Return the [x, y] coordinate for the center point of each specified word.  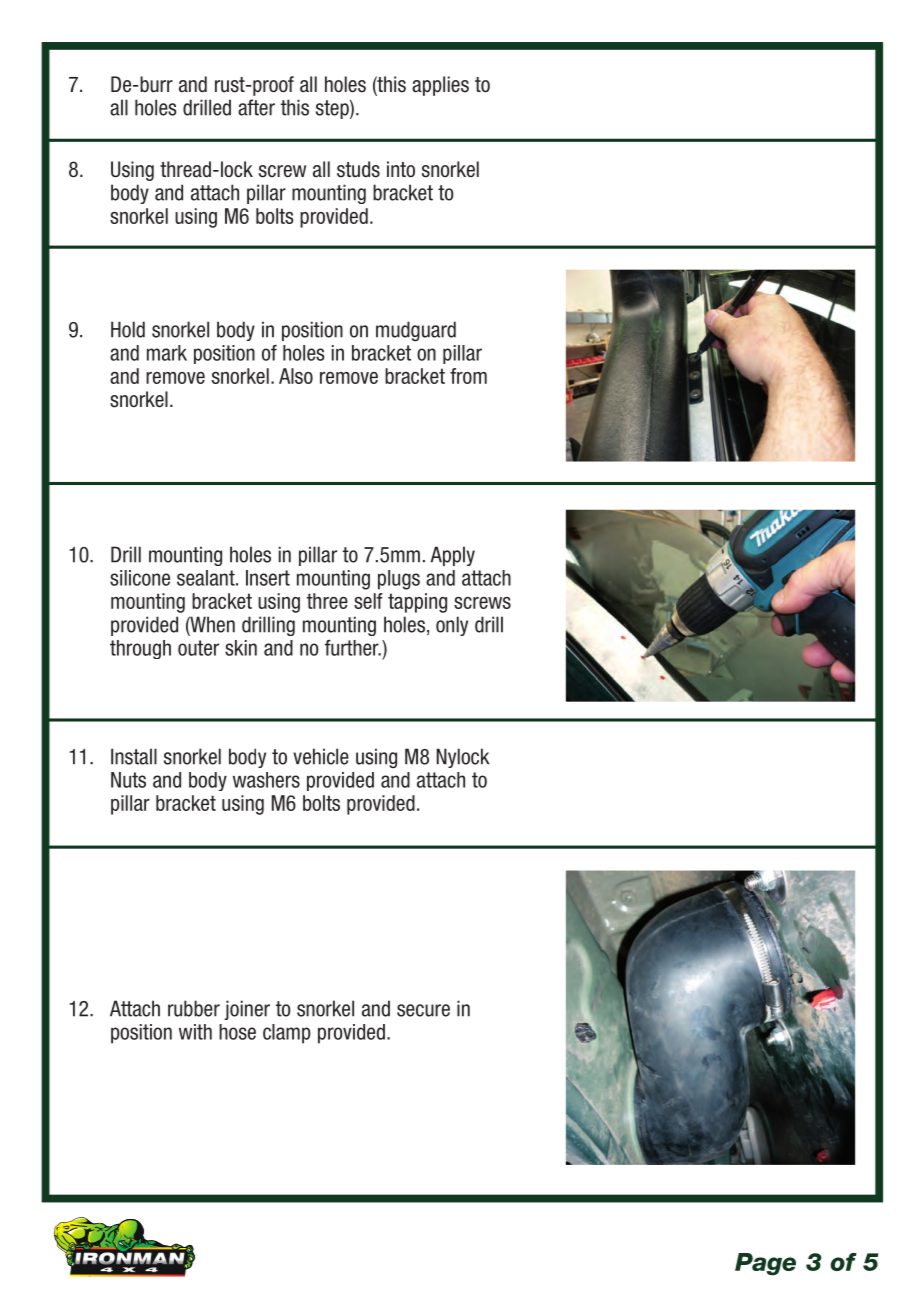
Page [765, 1264]
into [401, 169]
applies [440, 86]
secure [423, 1010]
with [195, 1032]
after [256, 107]
